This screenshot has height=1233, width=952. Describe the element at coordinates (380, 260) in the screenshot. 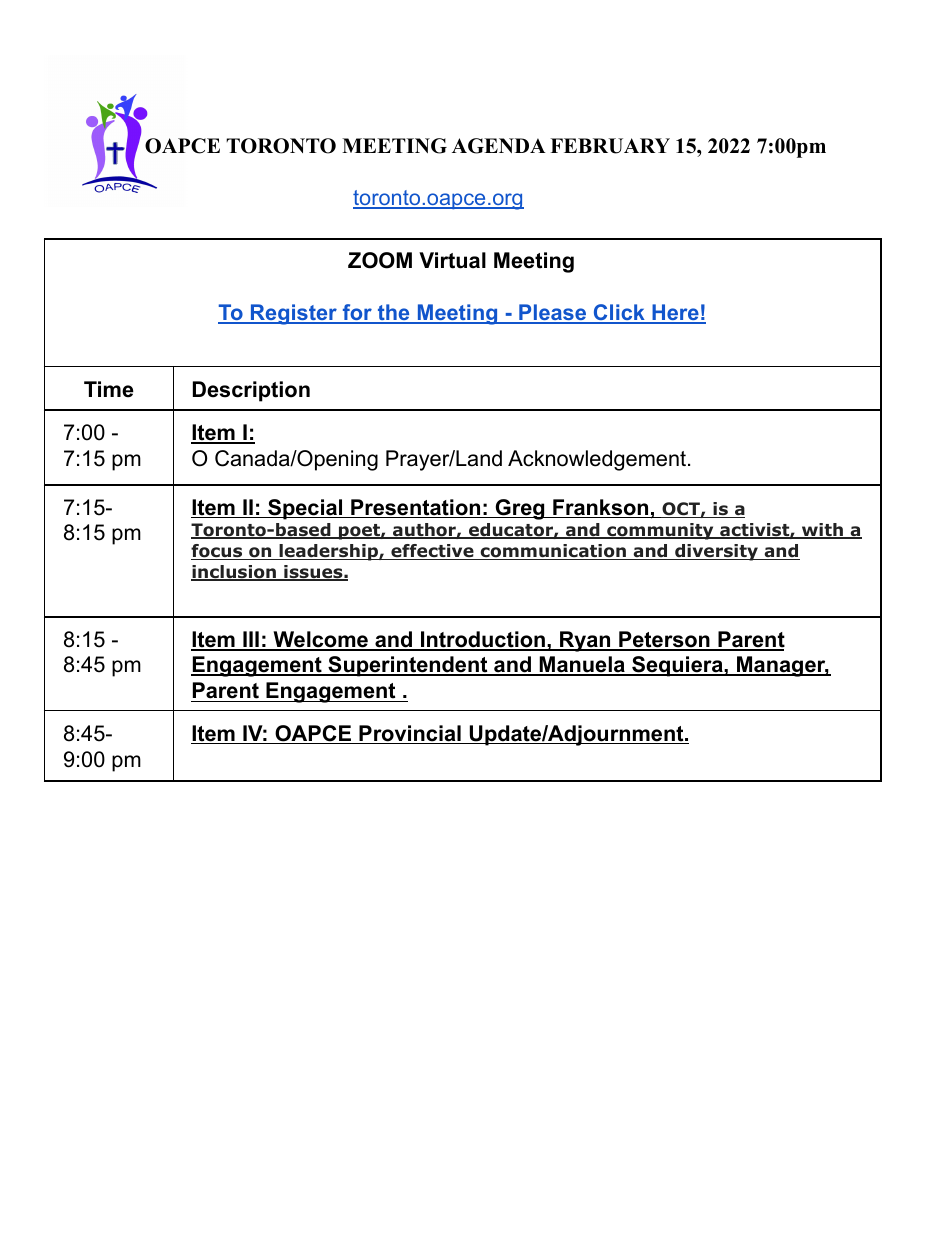

I see `ZOOM` at that location.
